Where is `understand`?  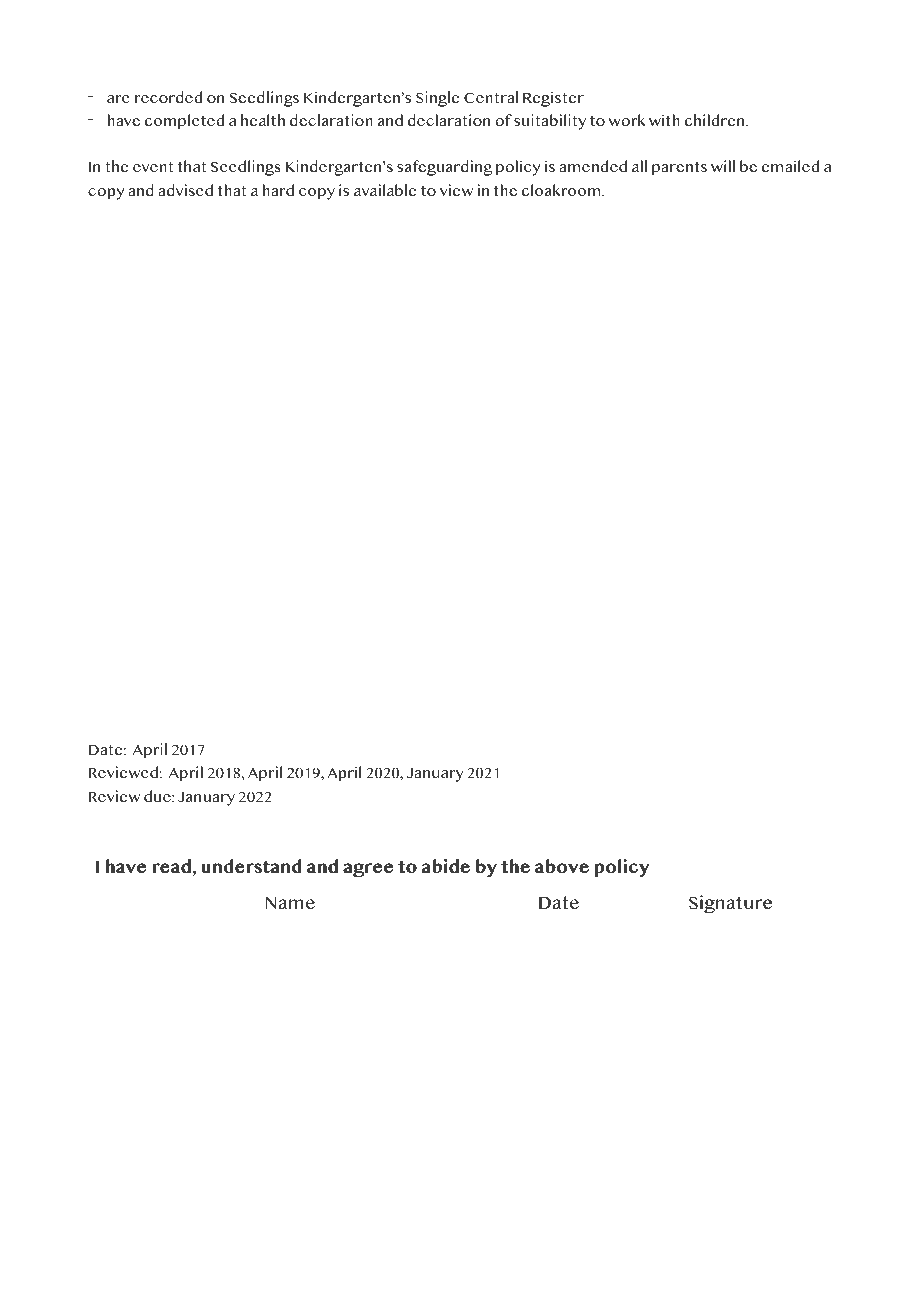 understand is located at coordinates (251, 866).
